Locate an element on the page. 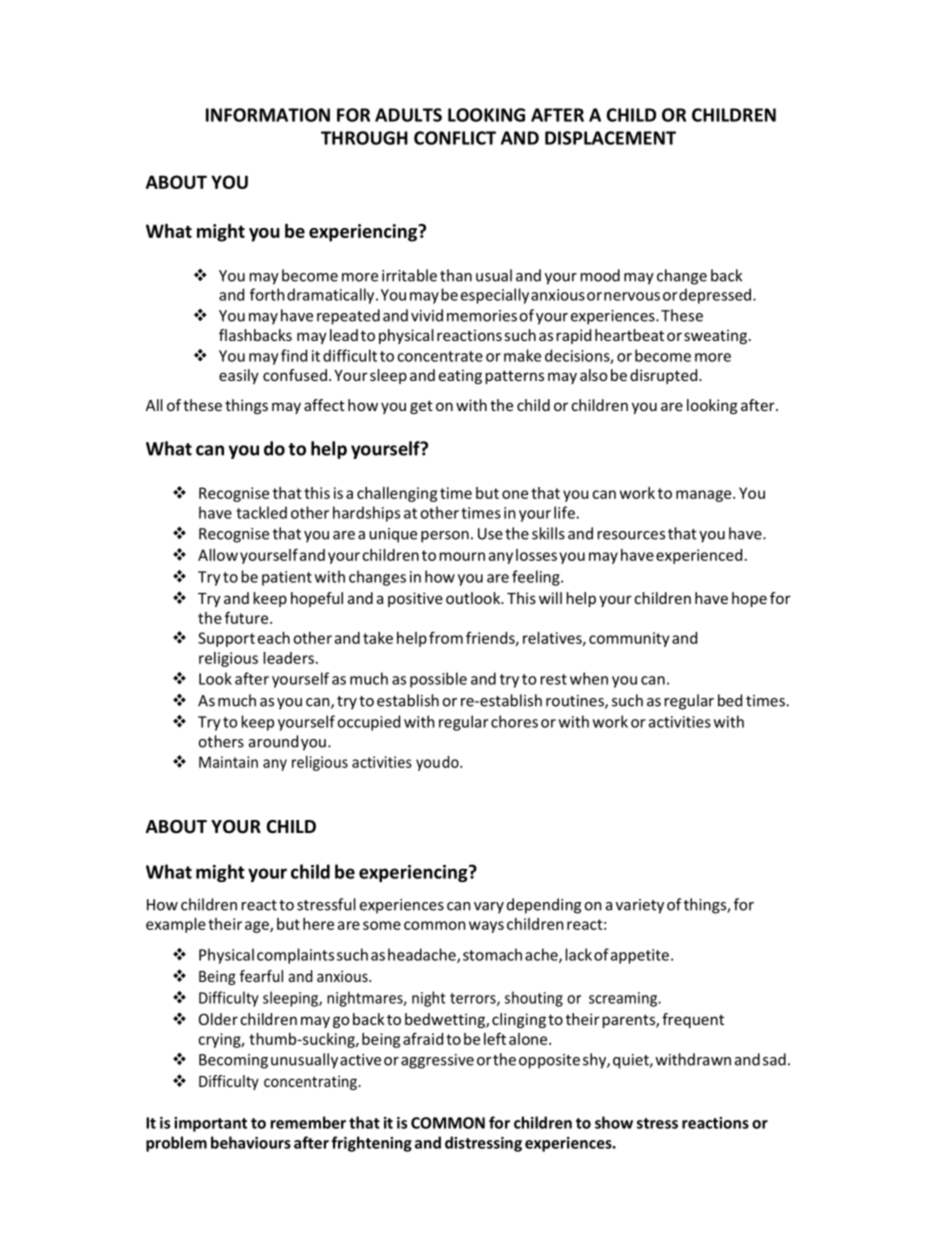 The image size is (952, 1233). INFORMATION is located at coordinates (268, 115).
